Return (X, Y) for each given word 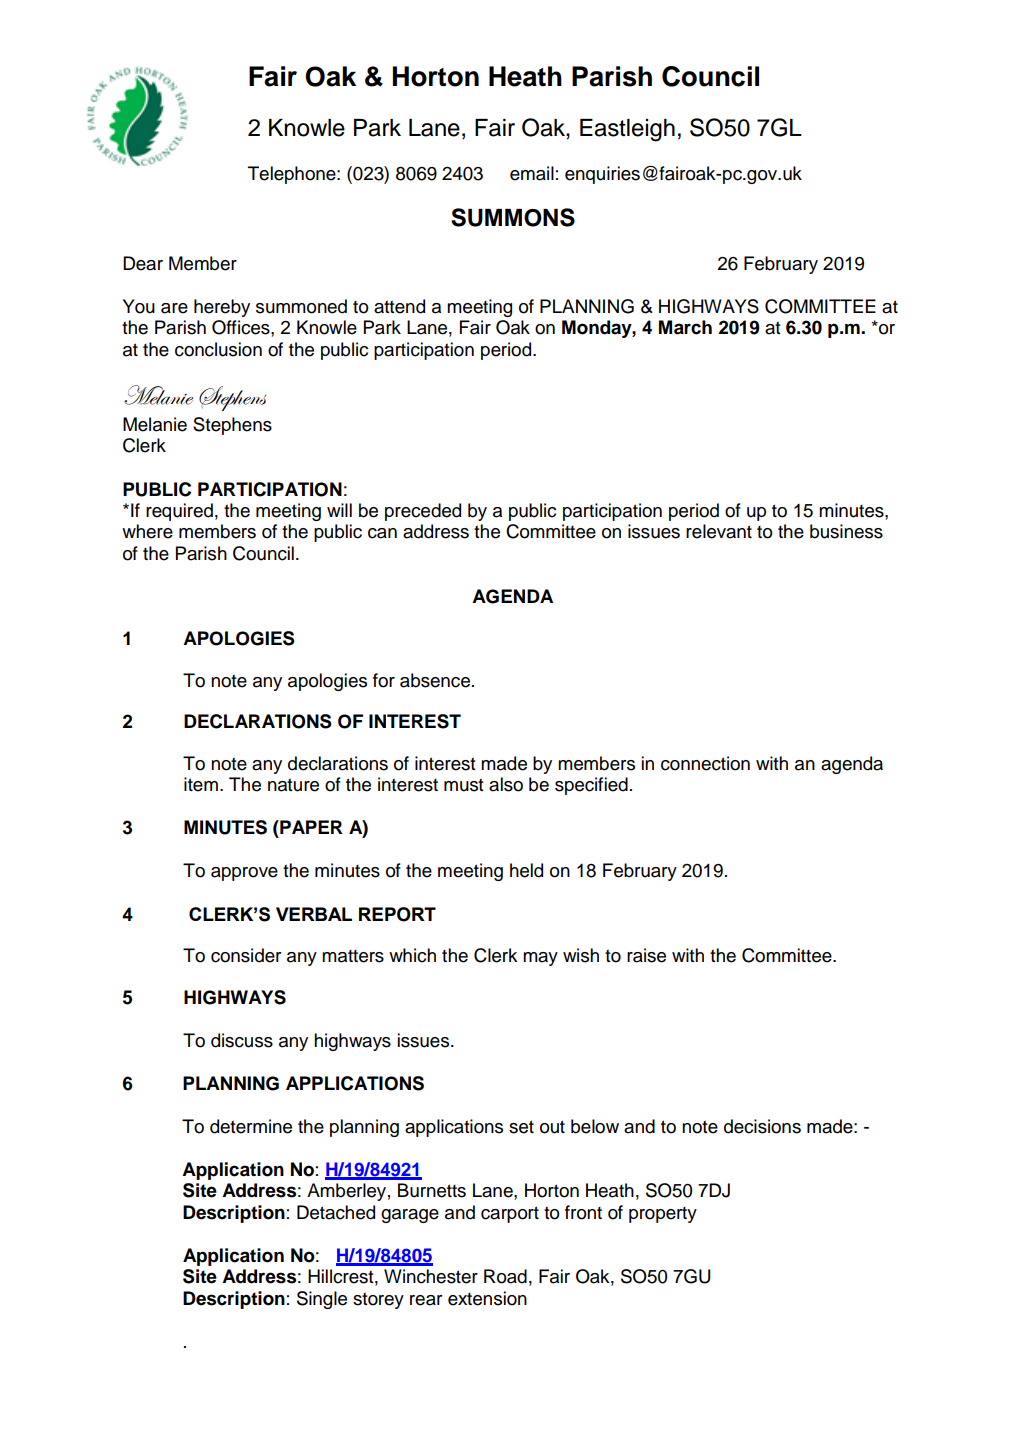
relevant (719, 531)
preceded (423, 512)
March (685, 327)
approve (244, 874)
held (526, 870)
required (179, 512)
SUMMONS (513, 217)
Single (322, 1300)
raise (646, 955)
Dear (143, 263)
